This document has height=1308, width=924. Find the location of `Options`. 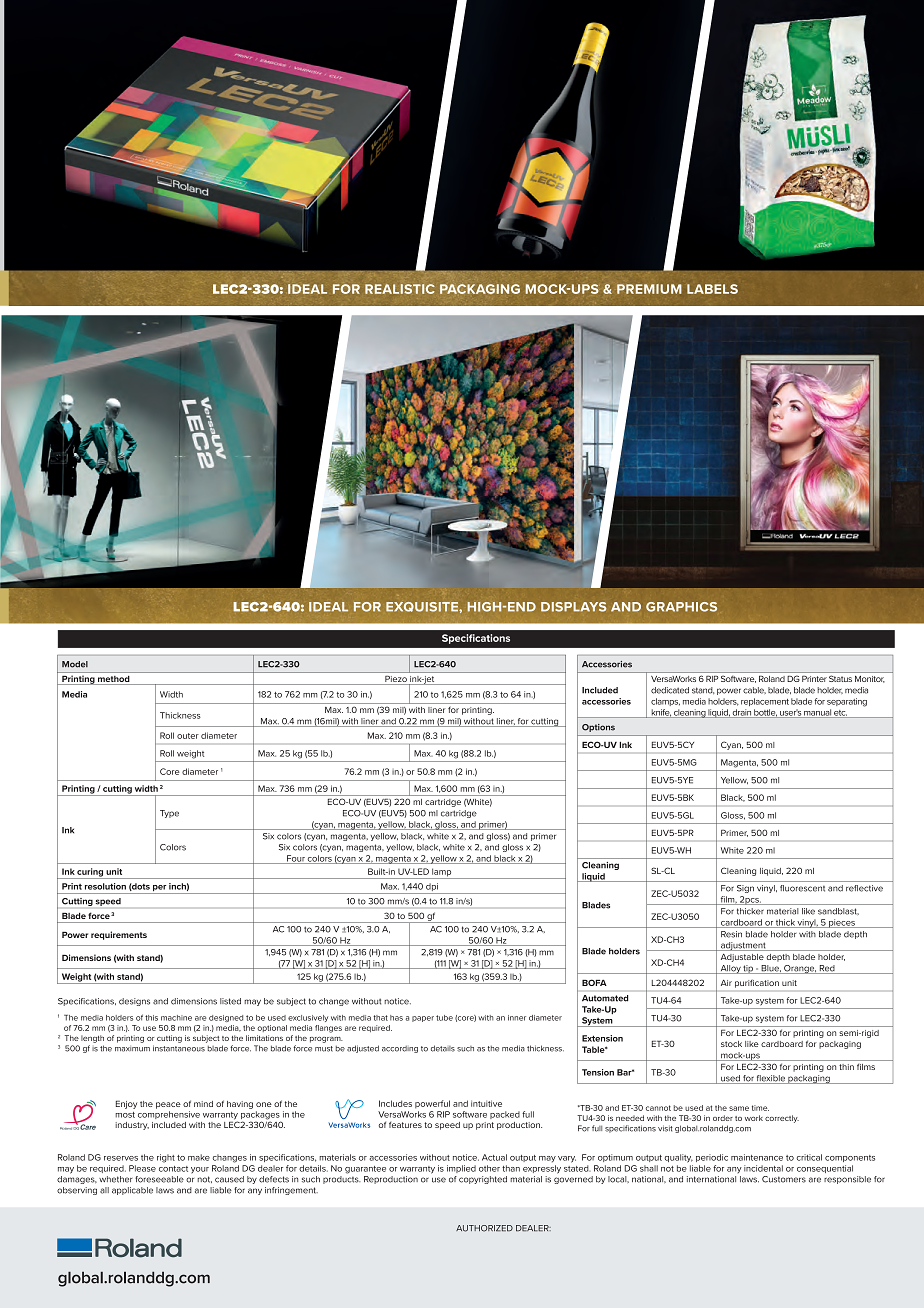

Options is located at coordinates (598, 728).
